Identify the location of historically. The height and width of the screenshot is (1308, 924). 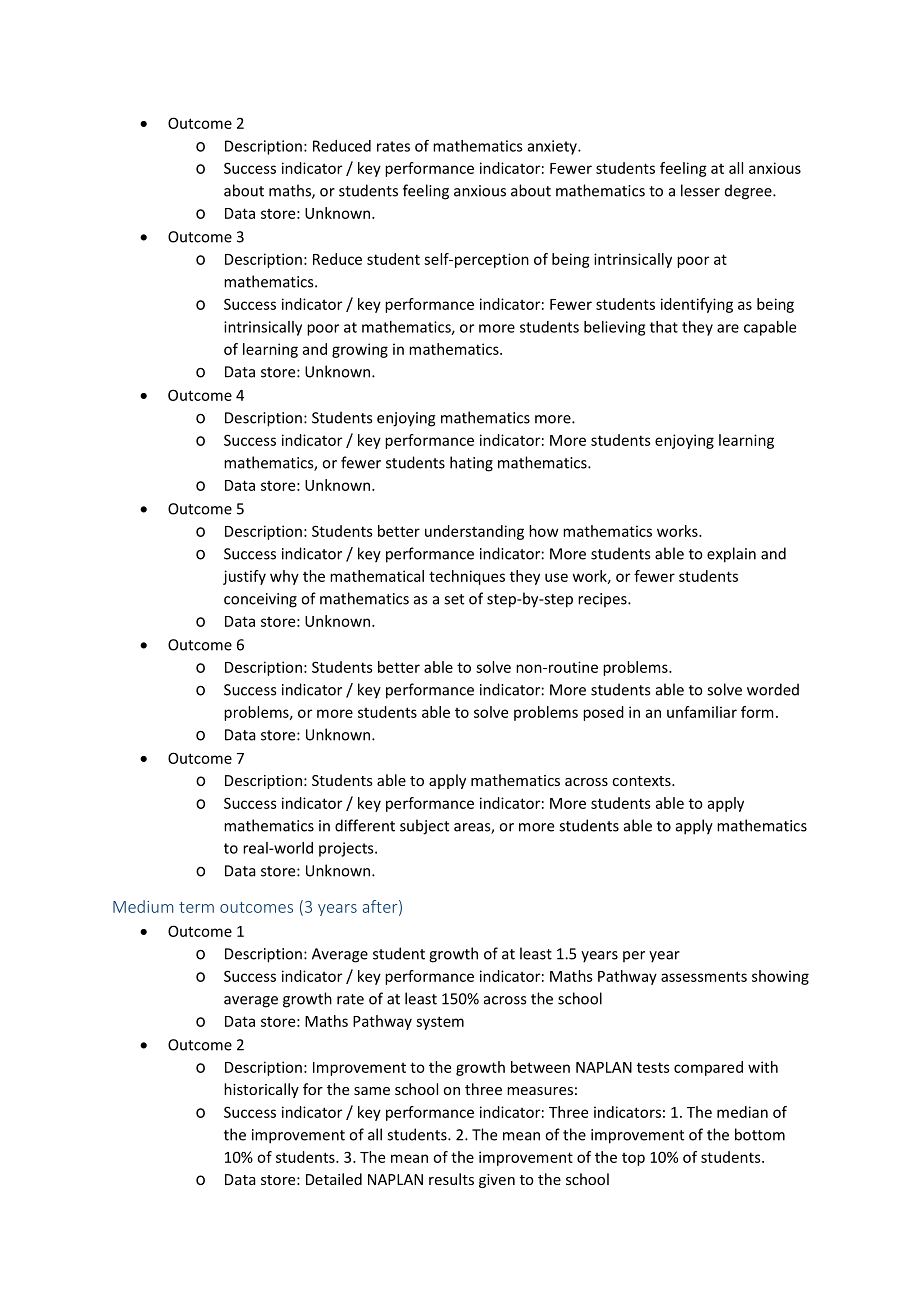
(261, 1090).
